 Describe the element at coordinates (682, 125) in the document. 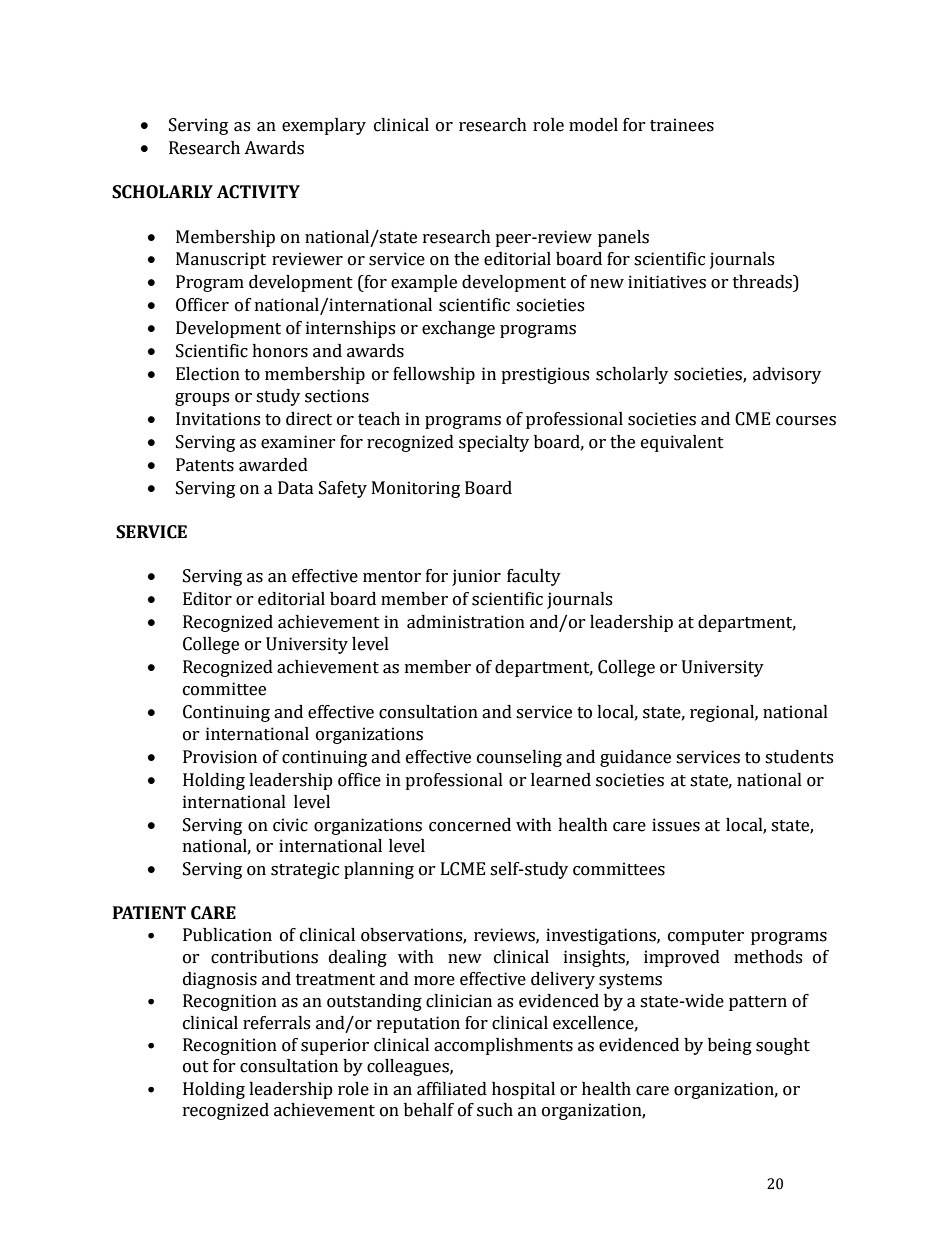

I see `trainees` at that location.
